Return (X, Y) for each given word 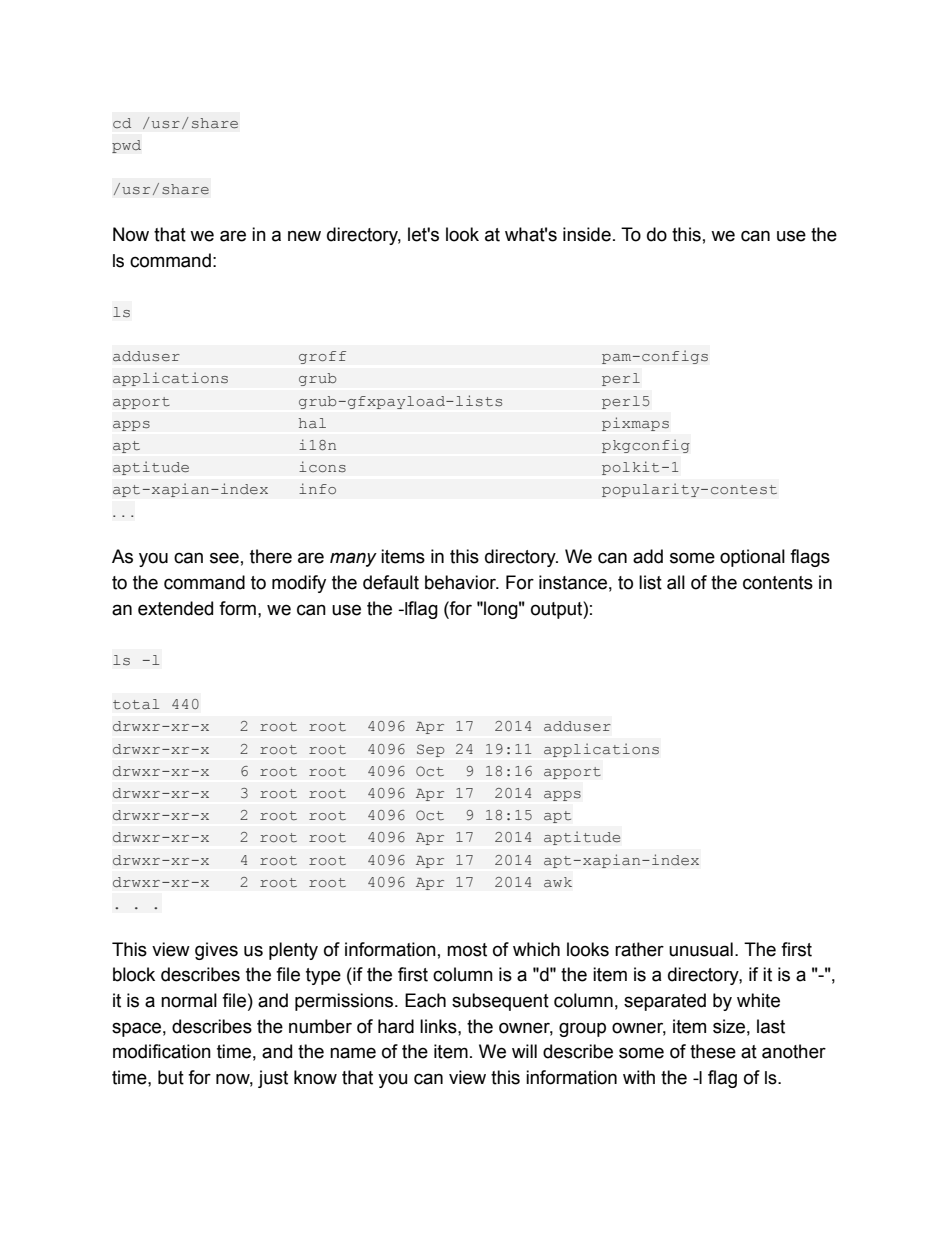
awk (558, 882)
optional (752, 558)
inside (587, 234)
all (676, 582)
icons (322, 466)
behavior (461, 582)
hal (312, 423)
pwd (126, 146)
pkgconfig (646, 446)
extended (175, 608)
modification (162, 1051)
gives (216, 951)
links (439, 1026)
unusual (701, 949)
